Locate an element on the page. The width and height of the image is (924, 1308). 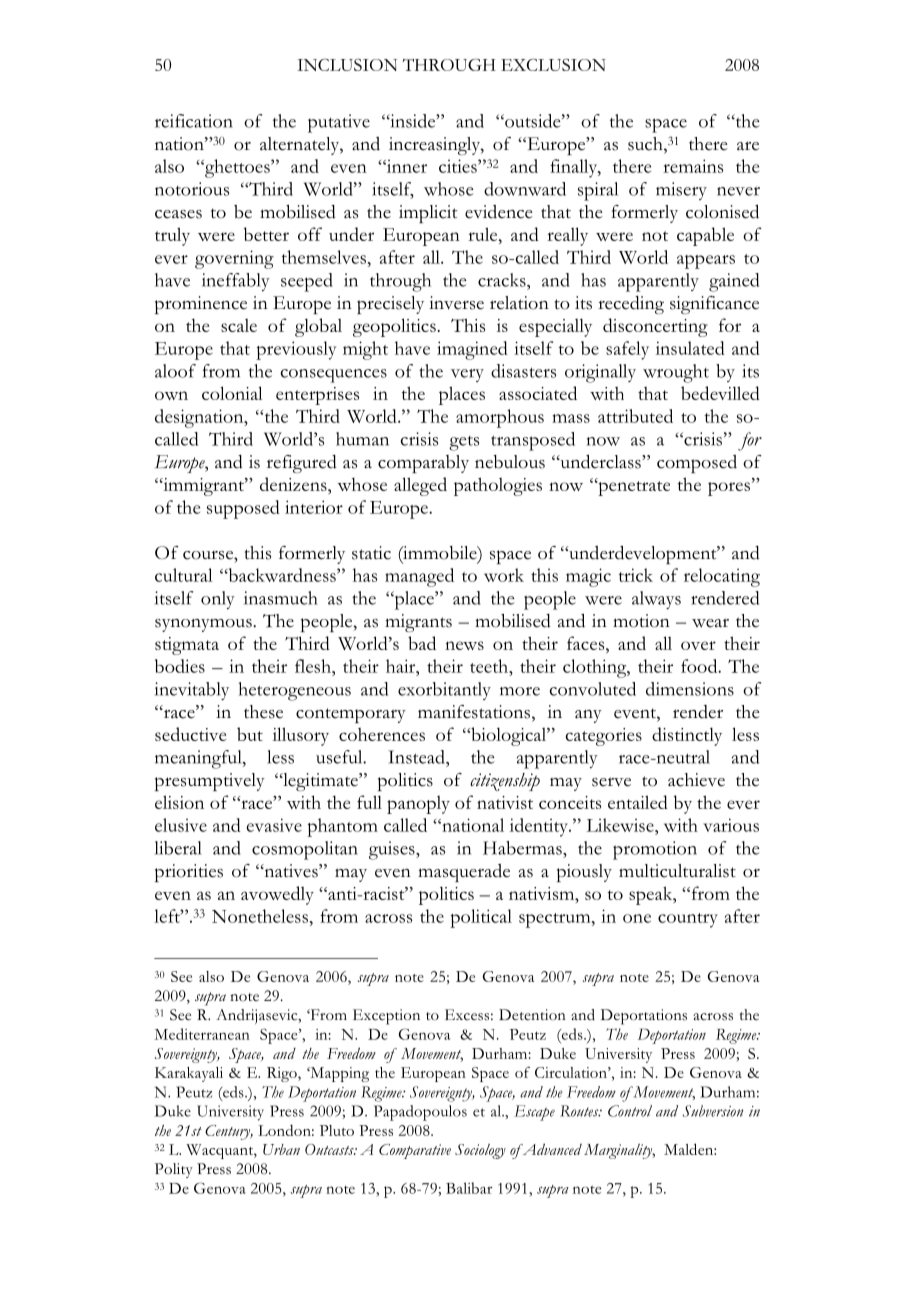
EXCLUSION is located at coordinates (553, 64).
